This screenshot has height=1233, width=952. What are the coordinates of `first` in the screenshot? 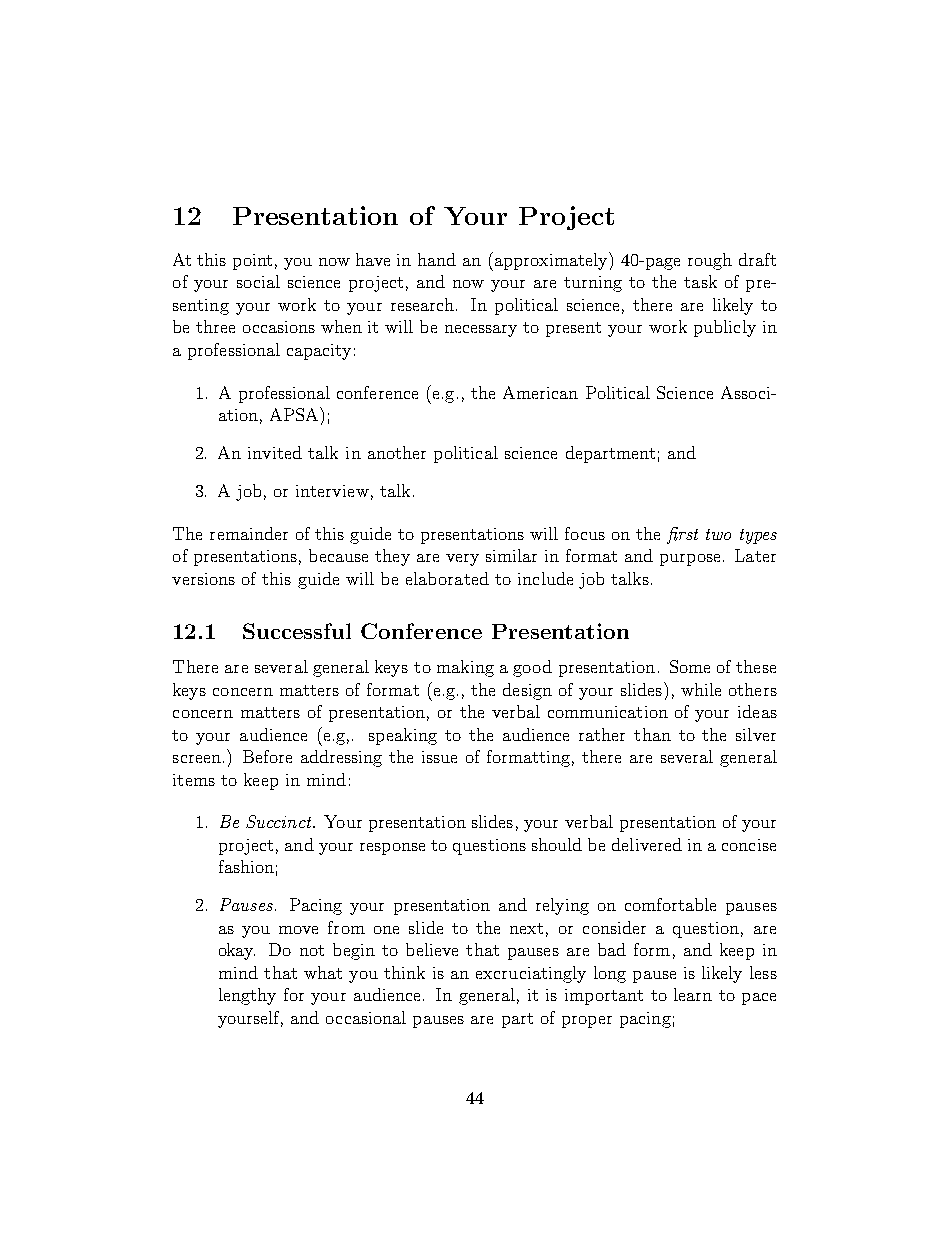 It's located at (682, 535).
